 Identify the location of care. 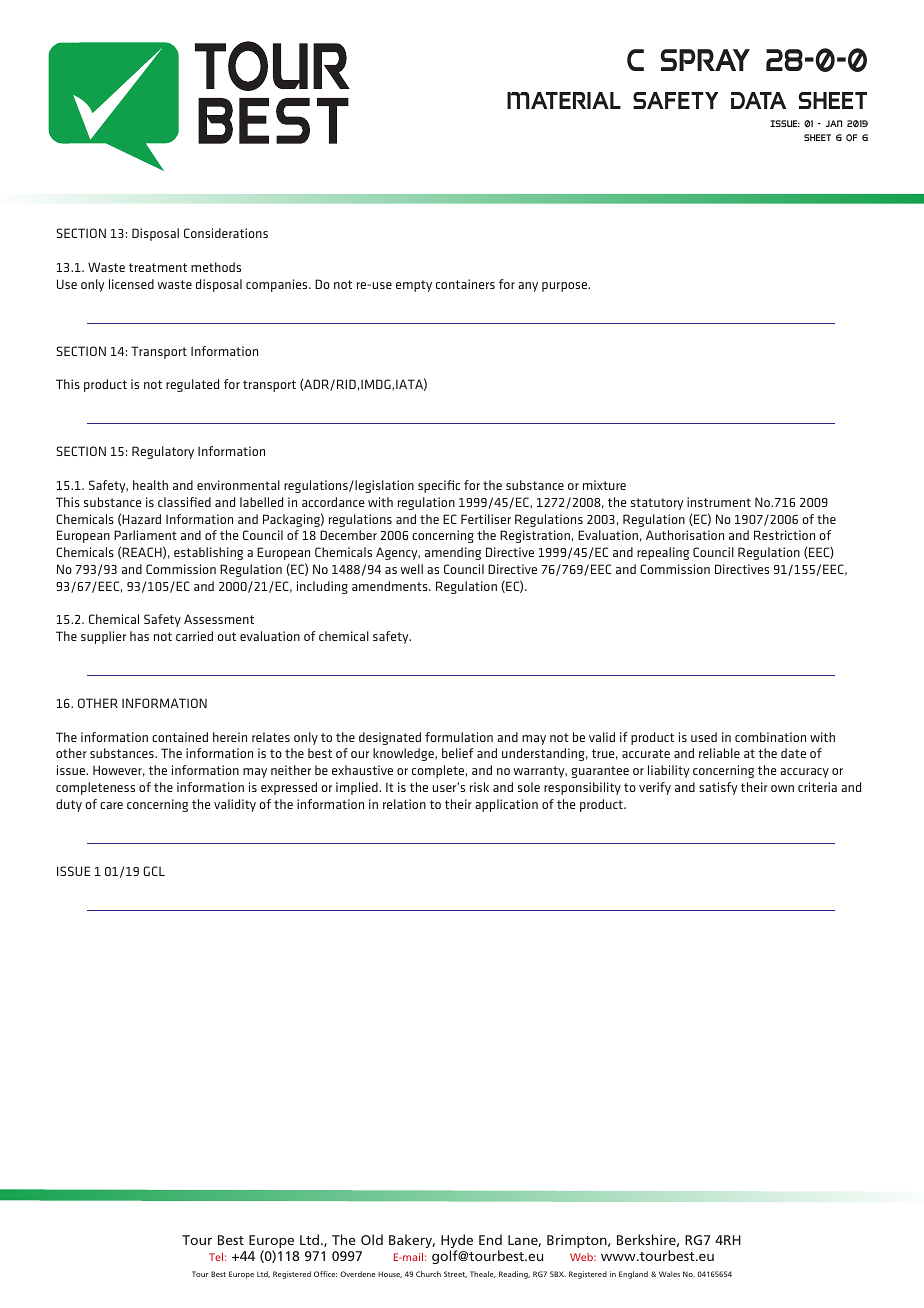
(111, 805).
